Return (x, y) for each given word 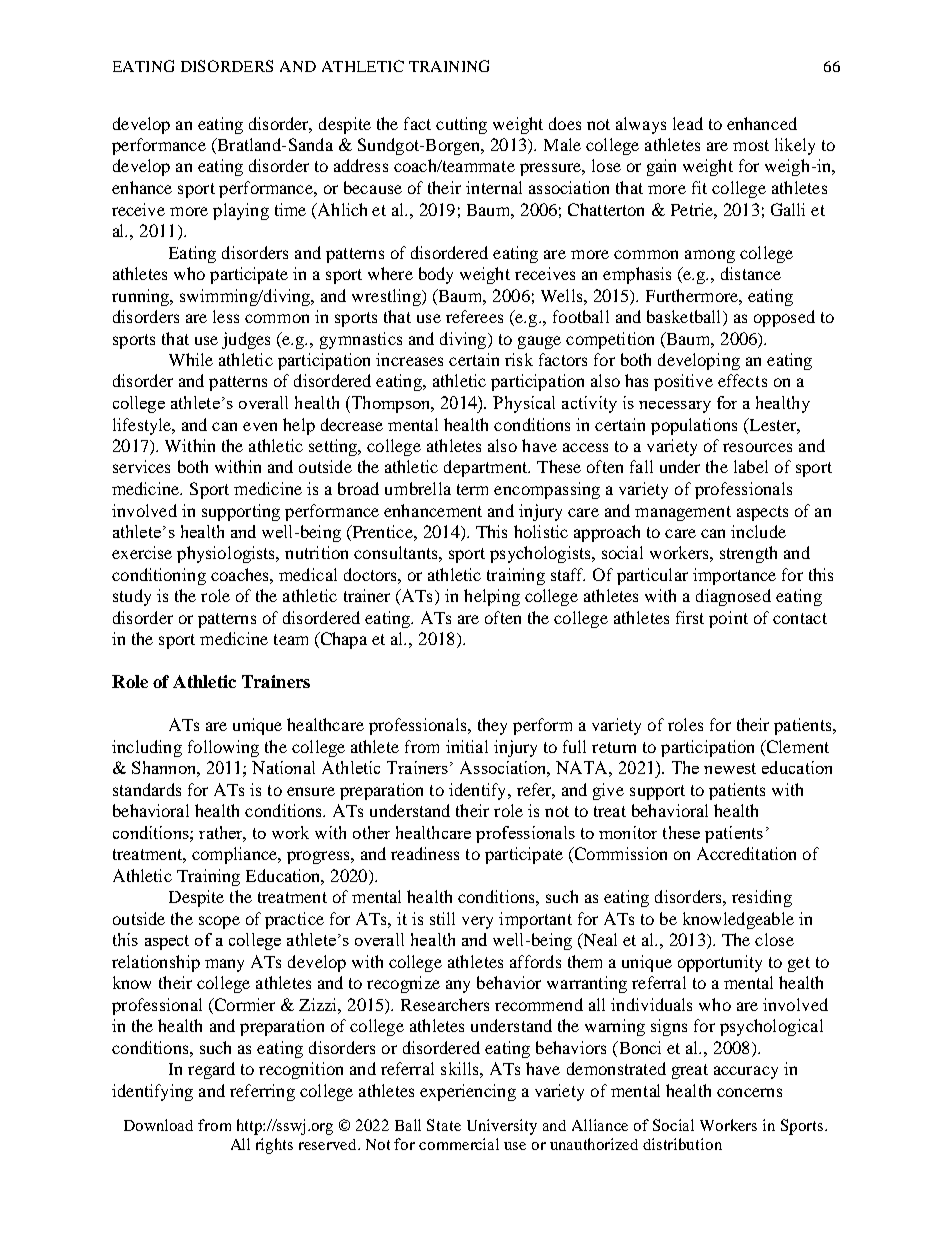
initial (467, 746)
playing (241, 211)
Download (158, 1125)
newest (730, 768)
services (141, 466)
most (751, 145)
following (223, 748)
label (751, 466)
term (472, 489)
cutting (461, 125)
